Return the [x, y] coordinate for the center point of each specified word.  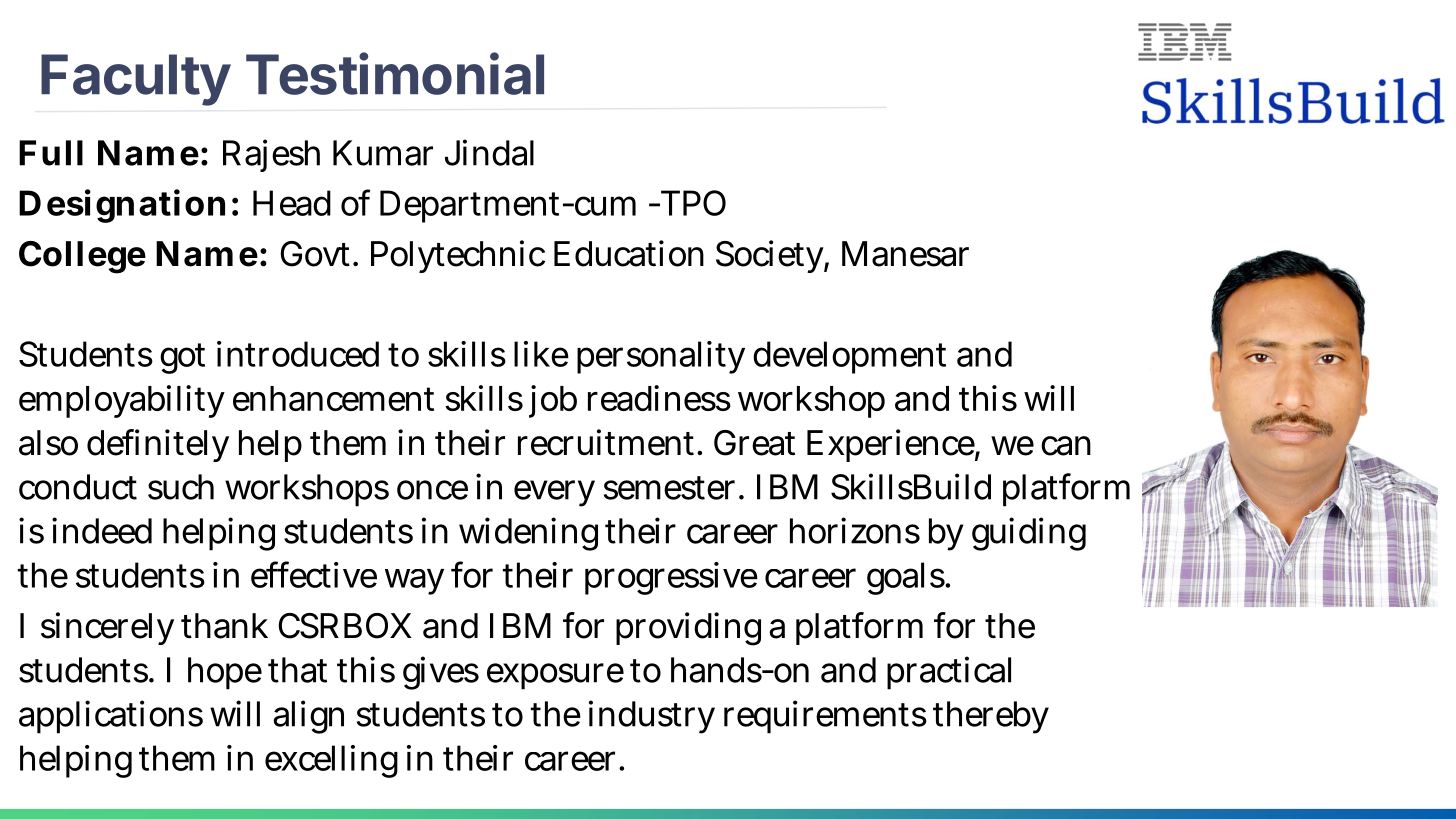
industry [652, 717]
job [553, 401]
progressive [671, 578]
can [1066, 446]
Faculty [136, 80]
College [82, 257]
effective [314, 574]
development [849, 357]
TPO [691, 203]
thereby [991, 717]
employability [122, 401]
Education [629, 253]
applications [111, 717]
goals [906, 578]
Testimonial [395, 73]
